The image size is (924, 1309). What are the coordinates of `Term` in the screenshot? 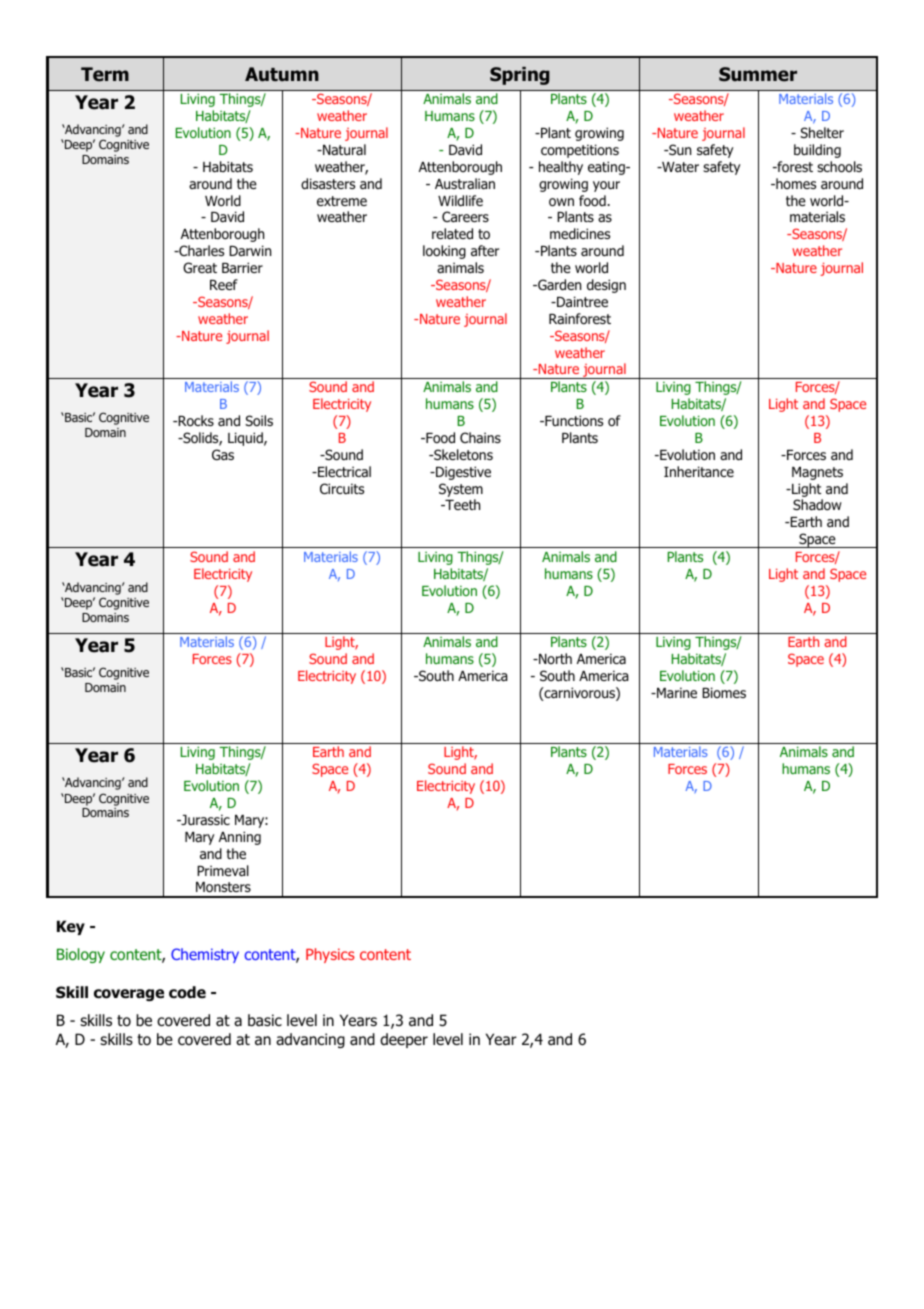 It's located at (105, 74).
